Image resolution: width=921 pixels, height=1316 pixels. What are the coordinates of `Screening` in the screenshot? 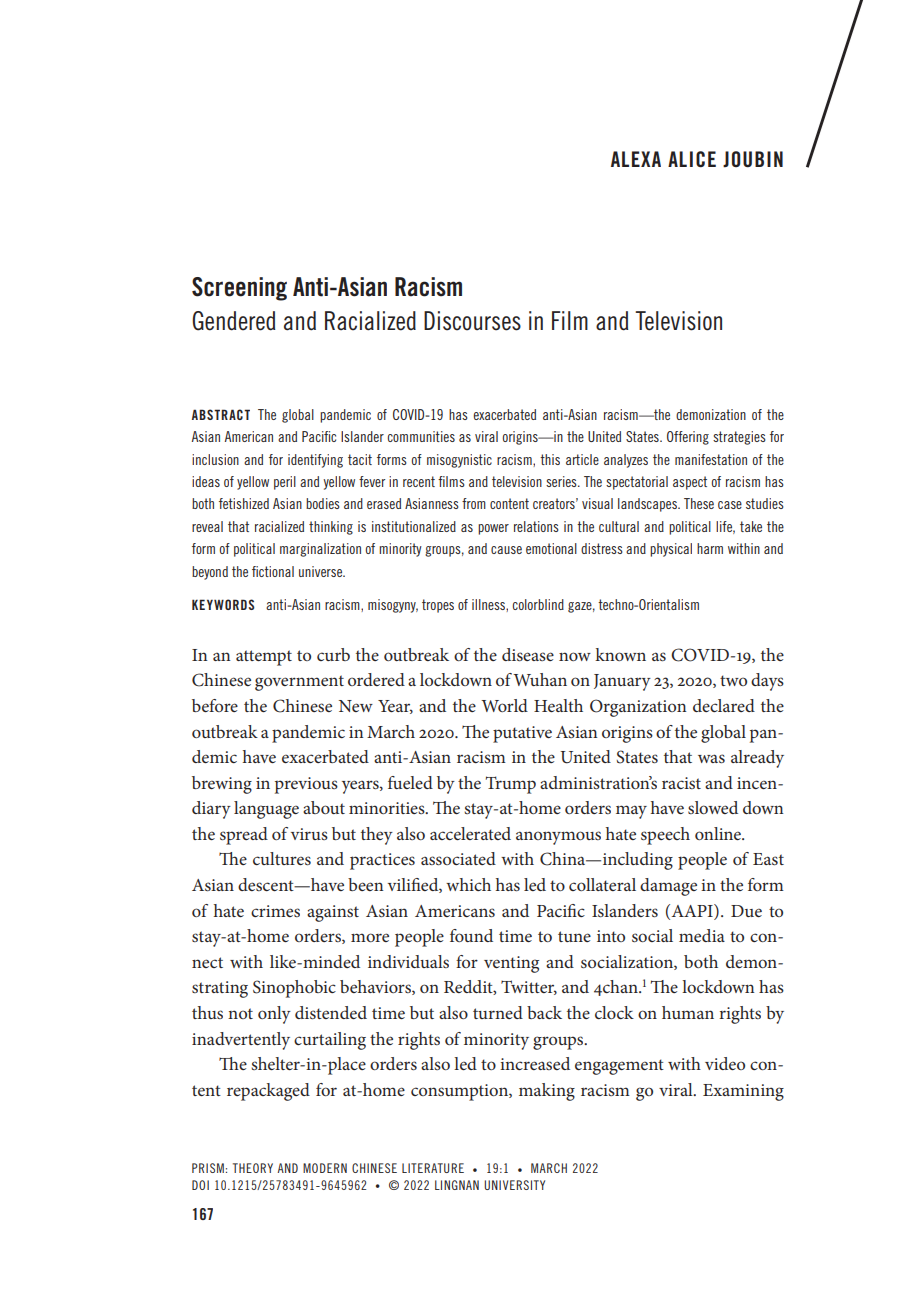 It's located at (239, 289).
